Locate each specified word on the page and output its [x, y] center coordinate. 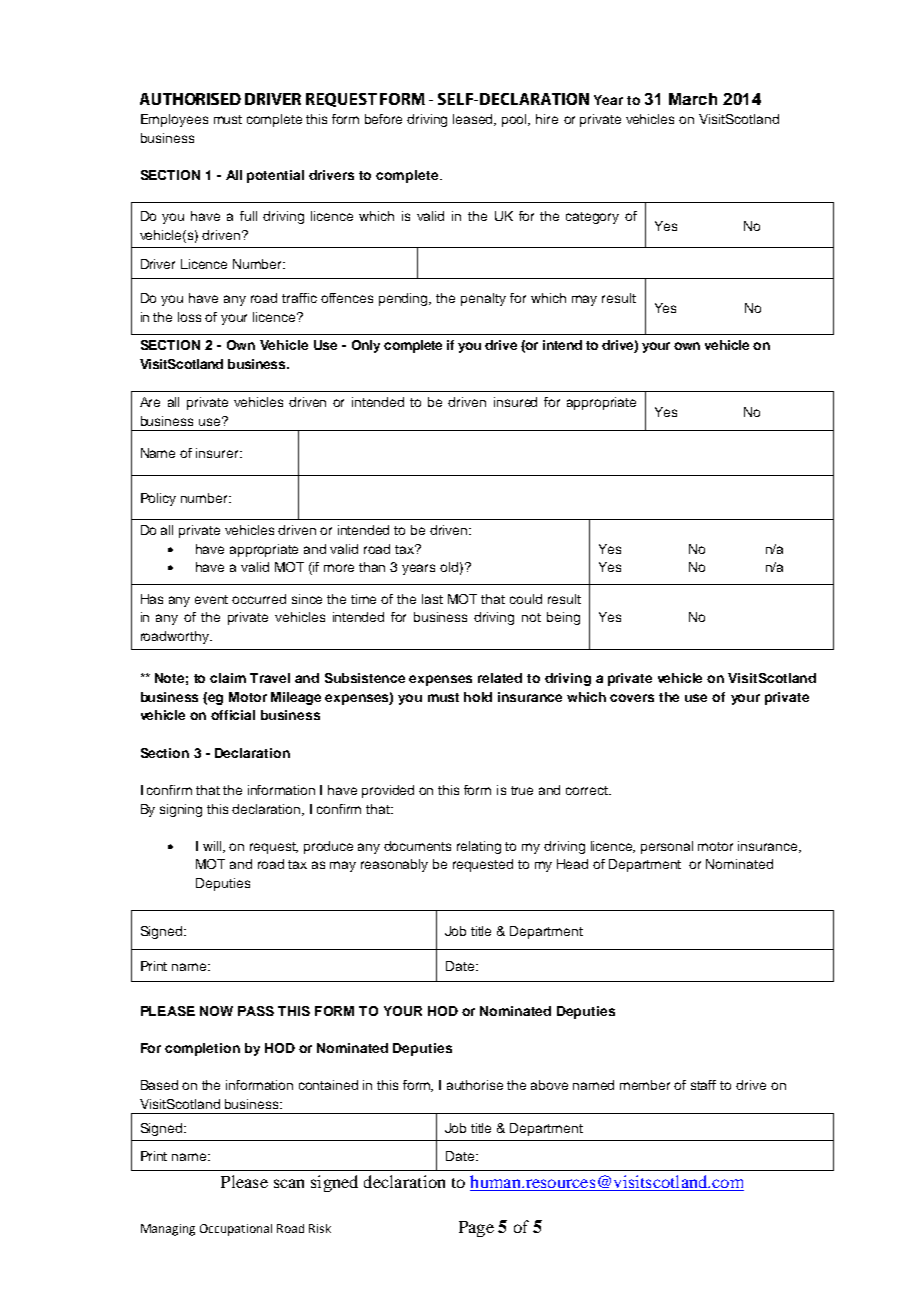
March [693, 99]
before [383, 119]
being [563, 618]
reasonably [394, 865]
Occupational [236, 1230]
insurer [219, 453]
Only [366, 346]
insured [515, 402]
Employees [174, 120]
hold [478, 697]
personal [667, 847]
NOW [216, 1011]
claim [228, 678]
